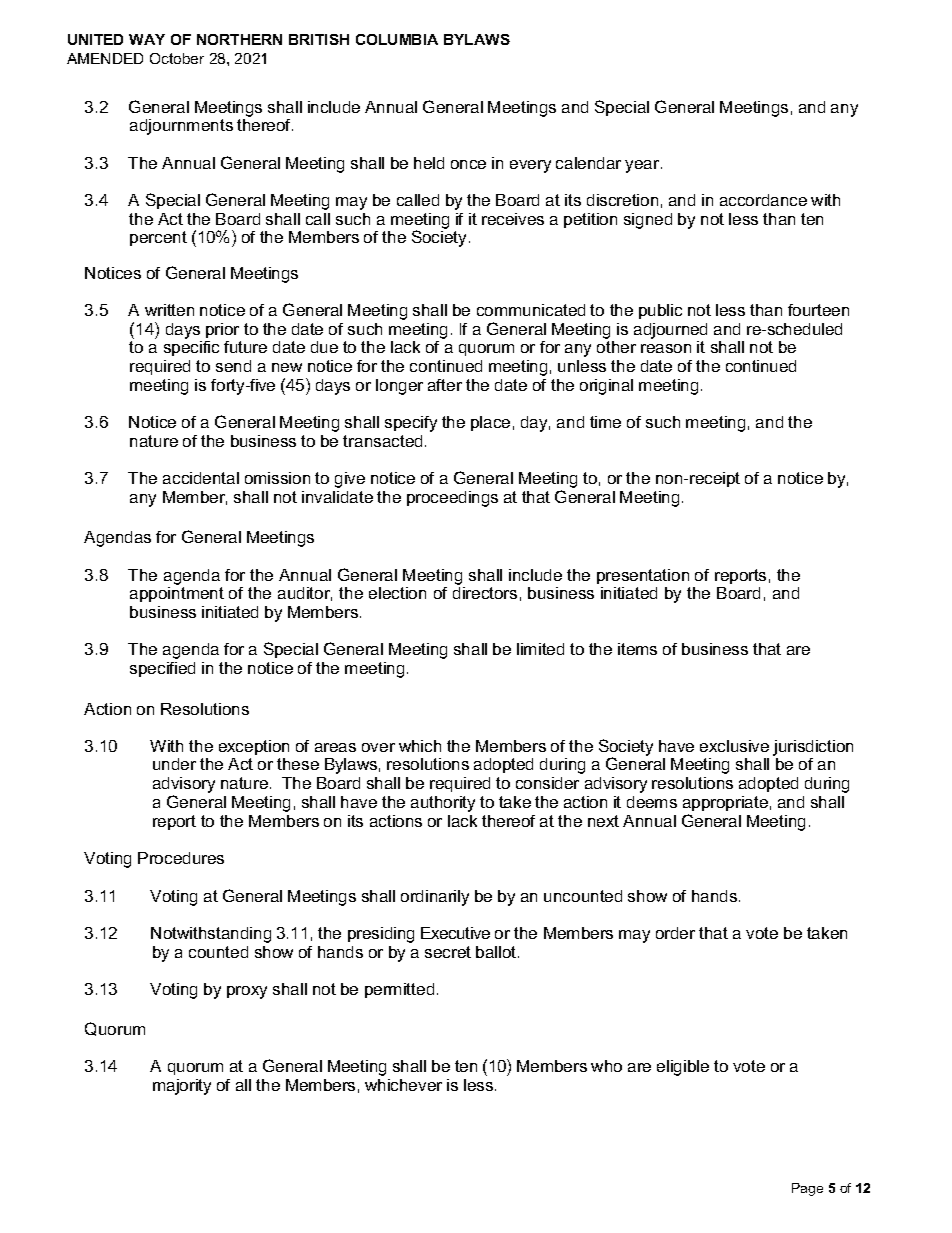 The width and height of the screenshot is (952, 1233). Describe the element at coordinates (643, 166) in the screenshot. I see `year` at that location.
